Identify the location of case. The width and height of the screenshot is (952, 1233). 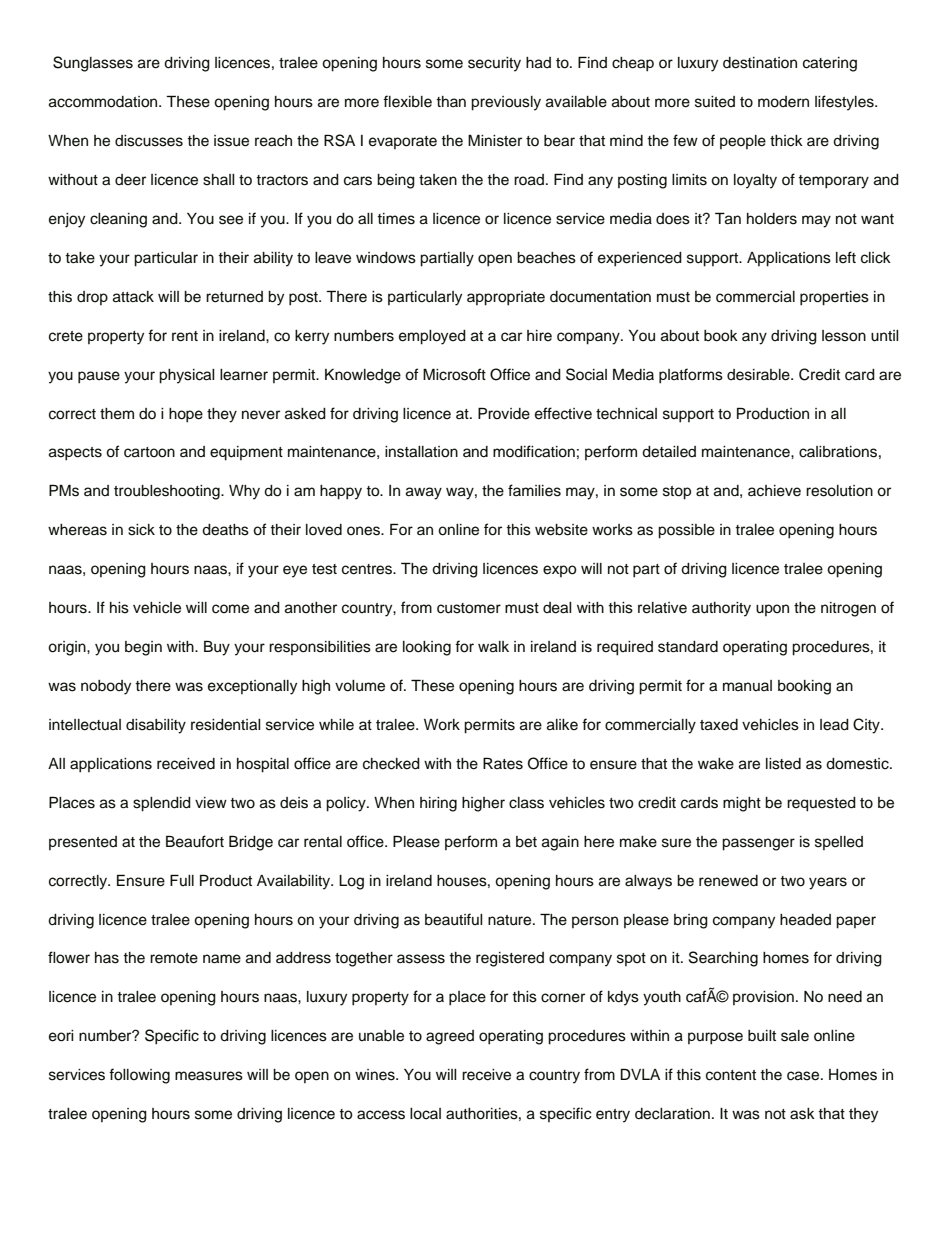
(804, 1076).
